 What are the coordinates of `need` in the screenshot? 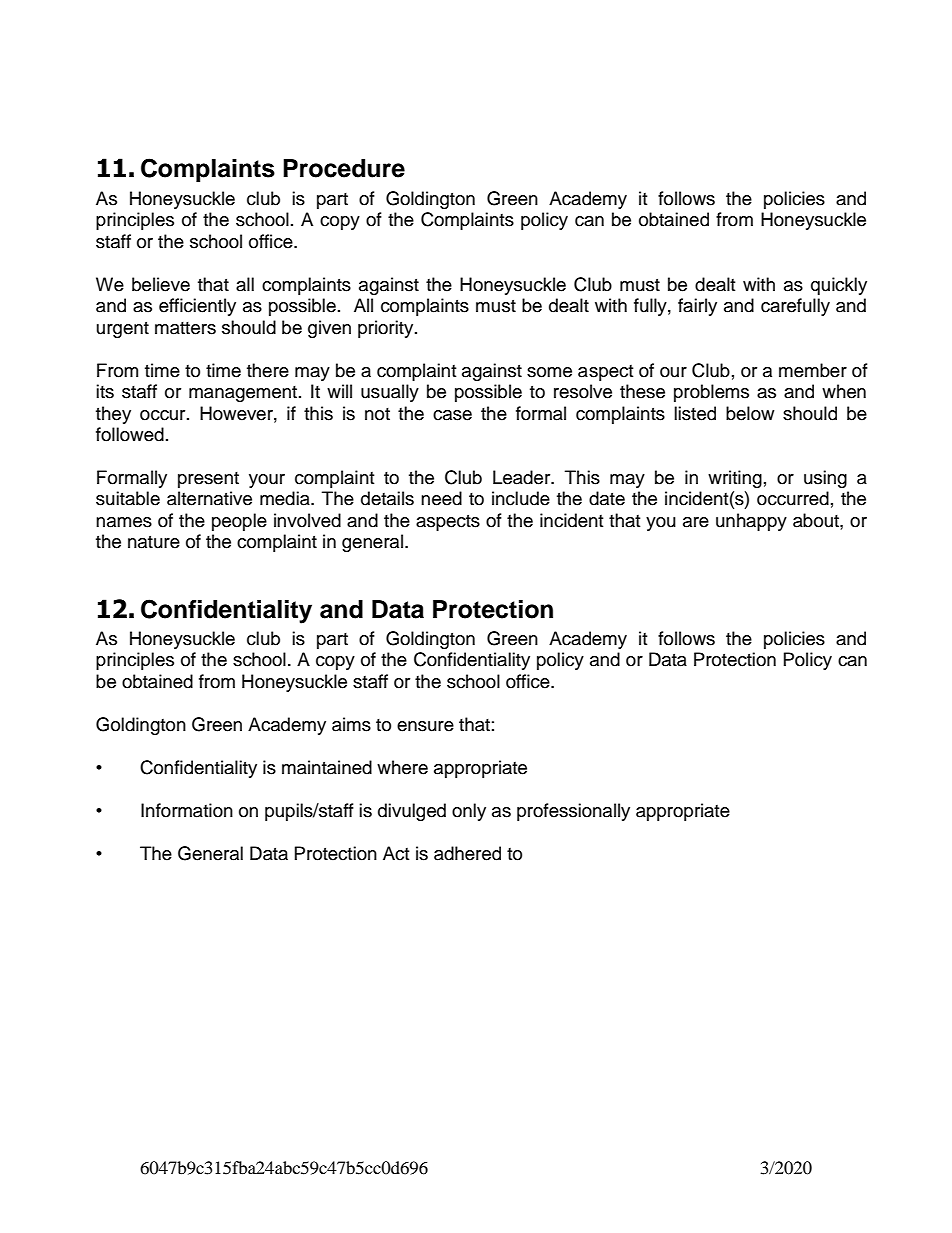 It's located at (441, 498).
